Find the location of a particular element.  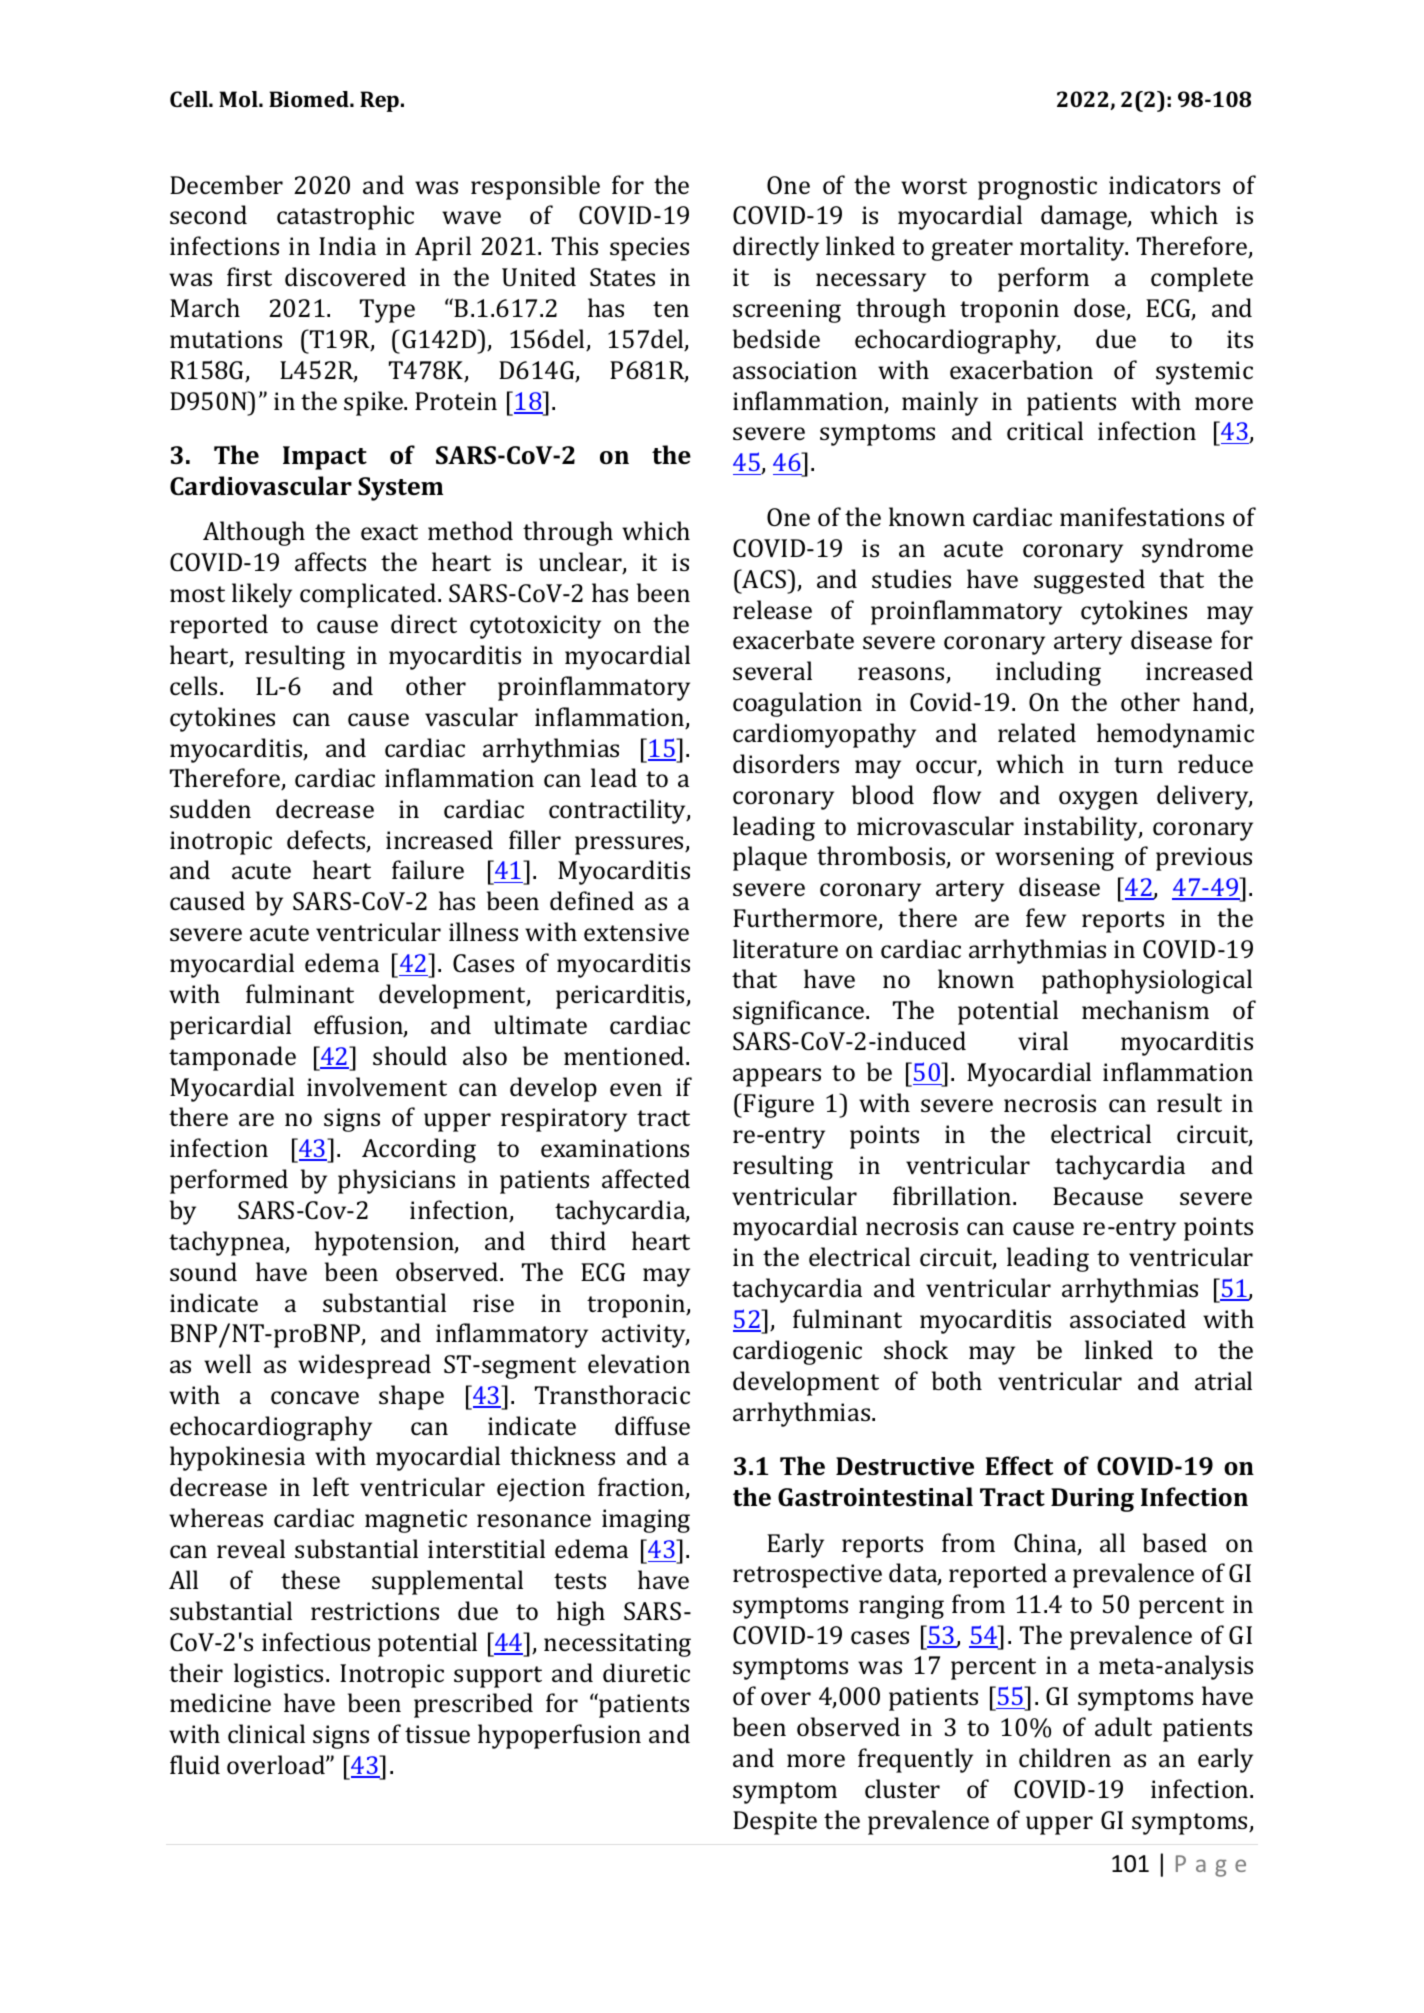

mortality is located at coordinates (1073, 248).
